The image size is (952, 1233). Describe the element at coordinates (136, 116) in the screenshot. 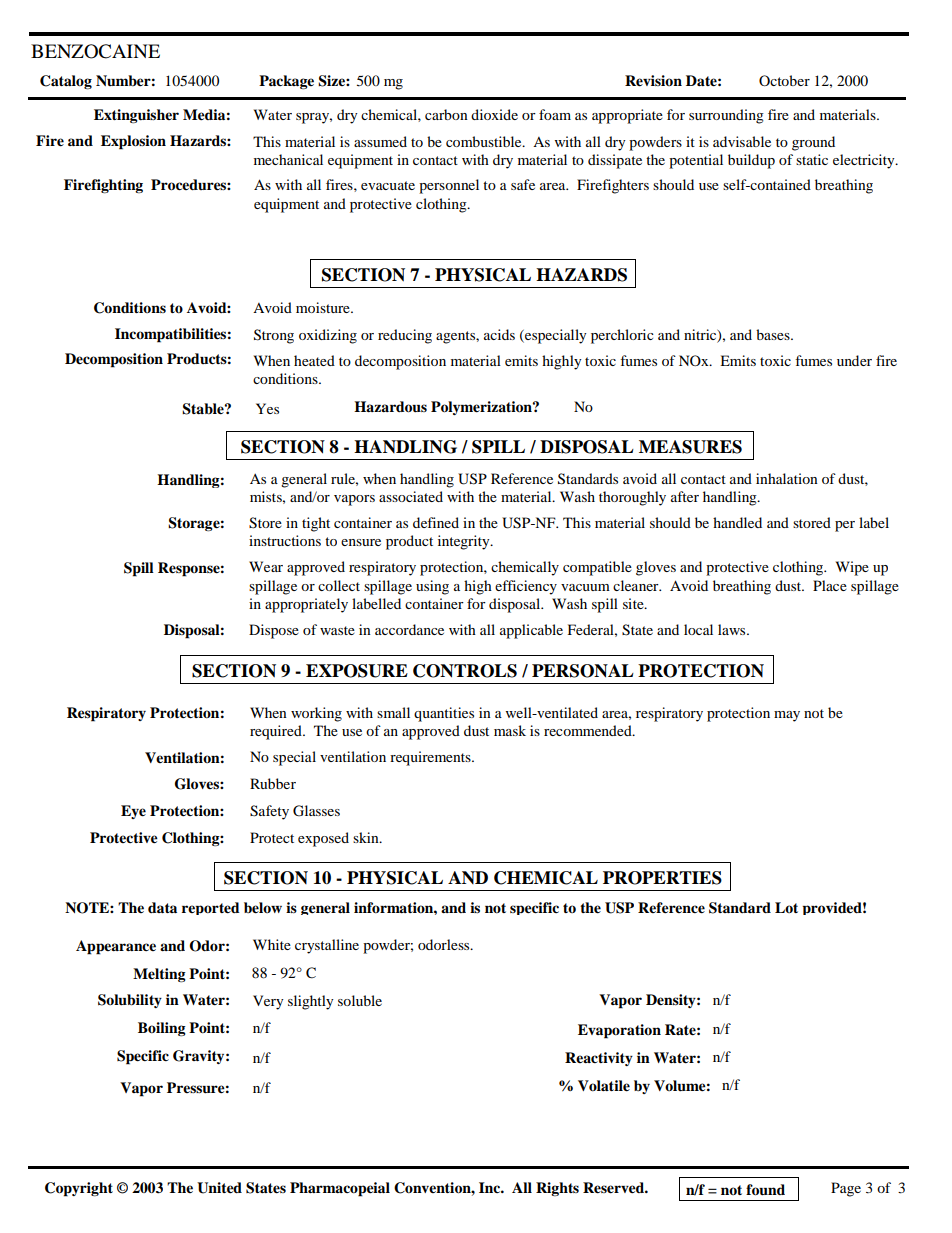

I see `Extinguisher` at that location.
